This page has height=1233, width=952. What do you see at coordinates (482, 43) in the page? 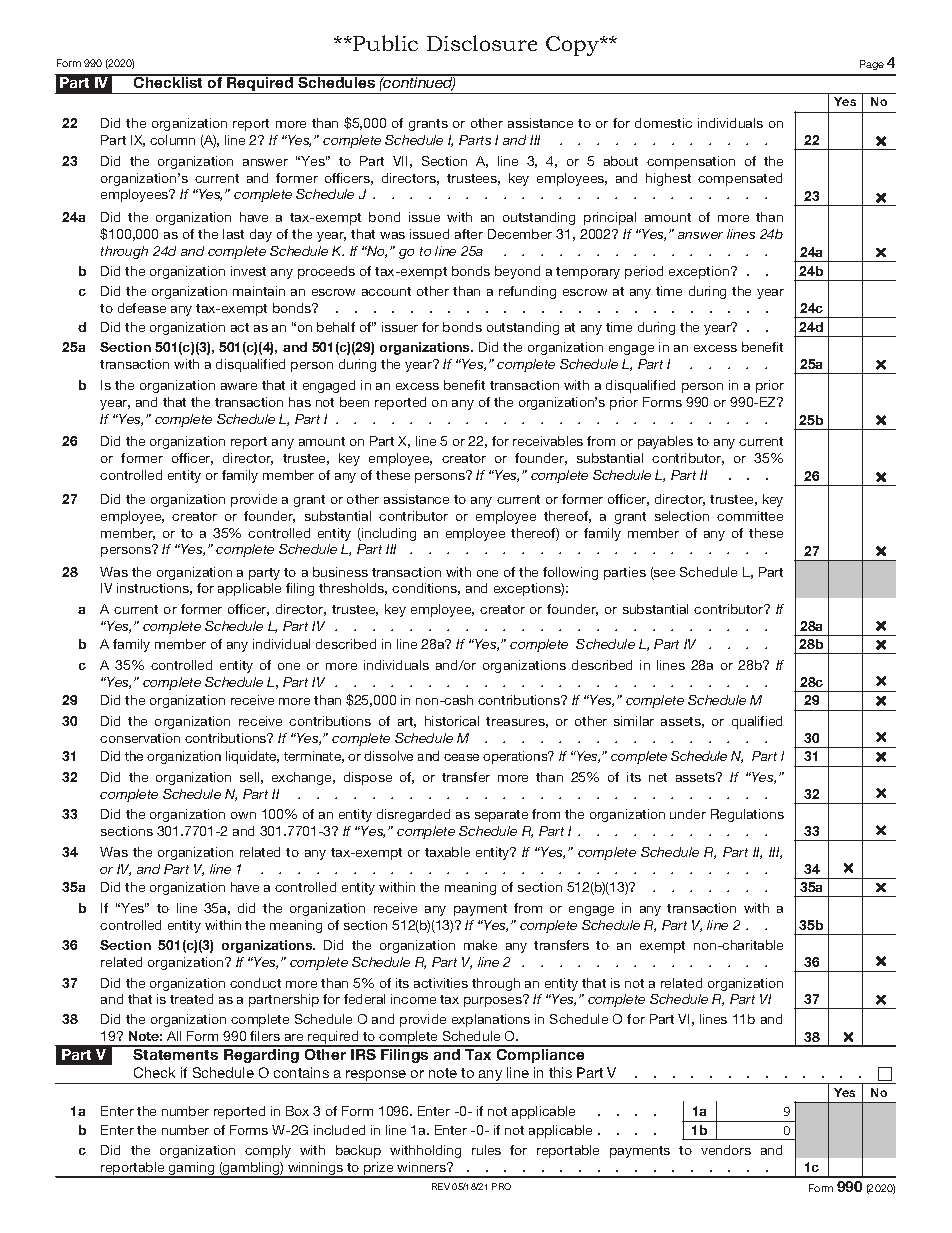
I see `Disclosure` at bounding box center [482, 43].
